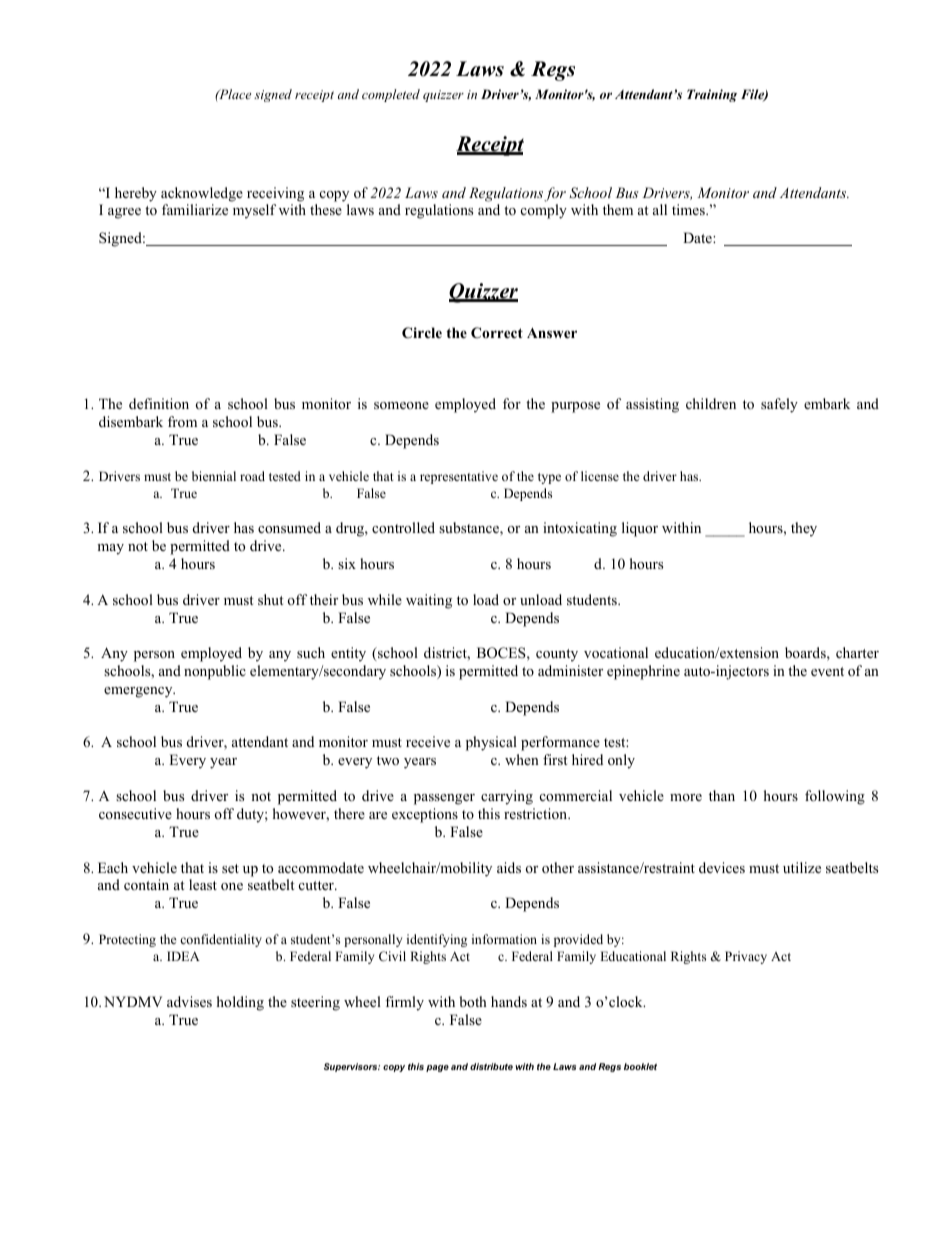 Image resolution: width=952 pixels, height=1233 pixels. What do you see at coordinates (189, 1001) in the image?
I see `advises` at bounding box center [189, 1001].
